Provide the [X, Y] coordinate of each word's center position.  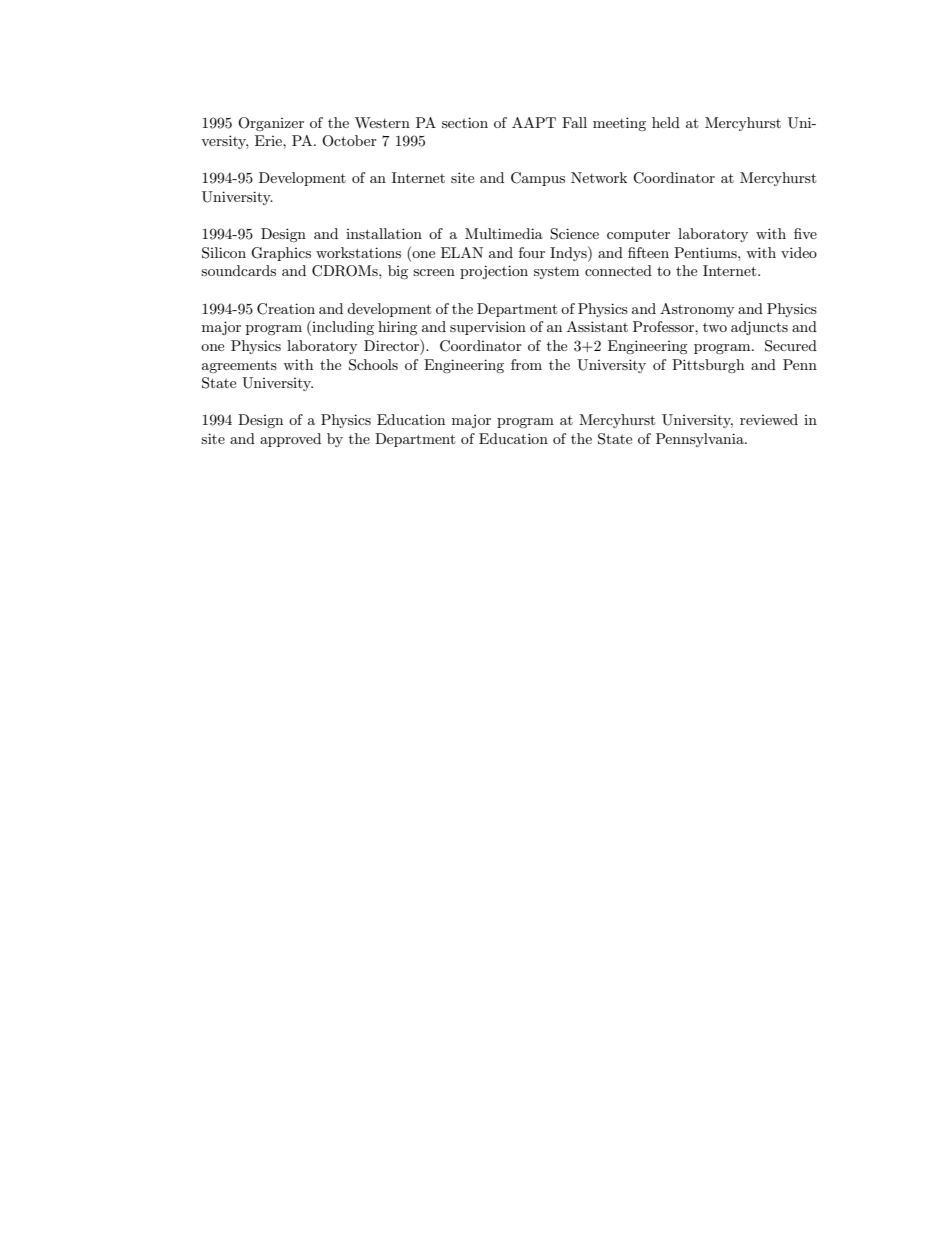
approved [290, 440]
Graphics [281, 254]
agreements [239, 367]
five [805, 233]
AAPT [534, 122]
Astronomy [697, 310]
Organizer [271, 124]
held [666, 122]
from [526, 364]
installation [384, 233]
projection [494, 272]
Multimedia [504, 233]
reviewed [769, 419]
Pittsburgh [708, 366]
